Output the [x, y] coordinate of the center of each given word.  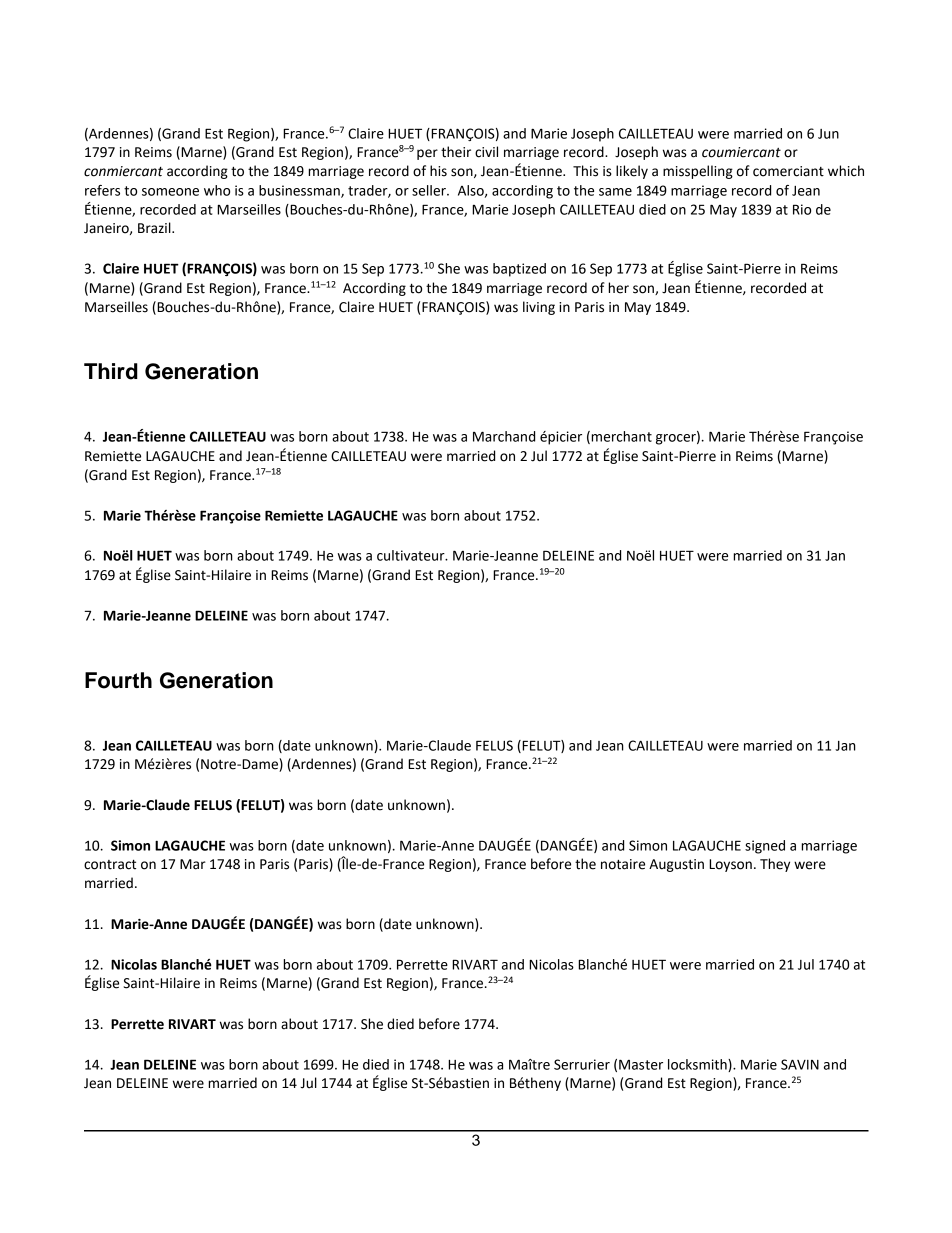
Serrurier [582, 1064]
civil [486, 152]
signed [765, 847]
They [775, 865]
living [539, 308]
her [618, 288]
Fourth [118, 680]
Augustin [676, 865]
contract [110, 865]
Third [111, 371]
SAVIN [800, 1064]
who [217, 190]
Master [641, 1064]
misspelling [698, 172]
